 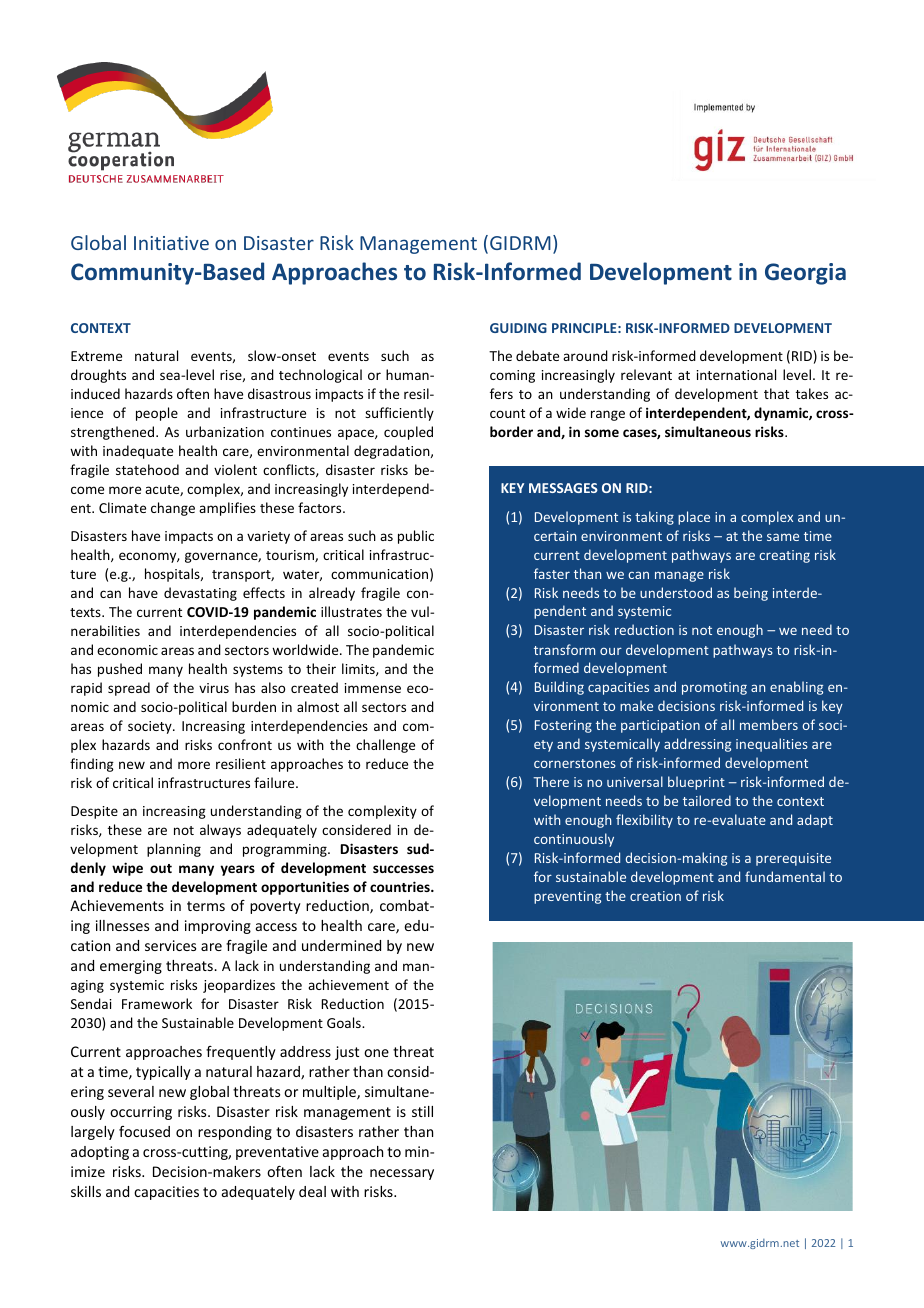 What do you see at coordinates (171, 243) in the screenshot?
I see `Initiative` at bounding box center [171, 243].
